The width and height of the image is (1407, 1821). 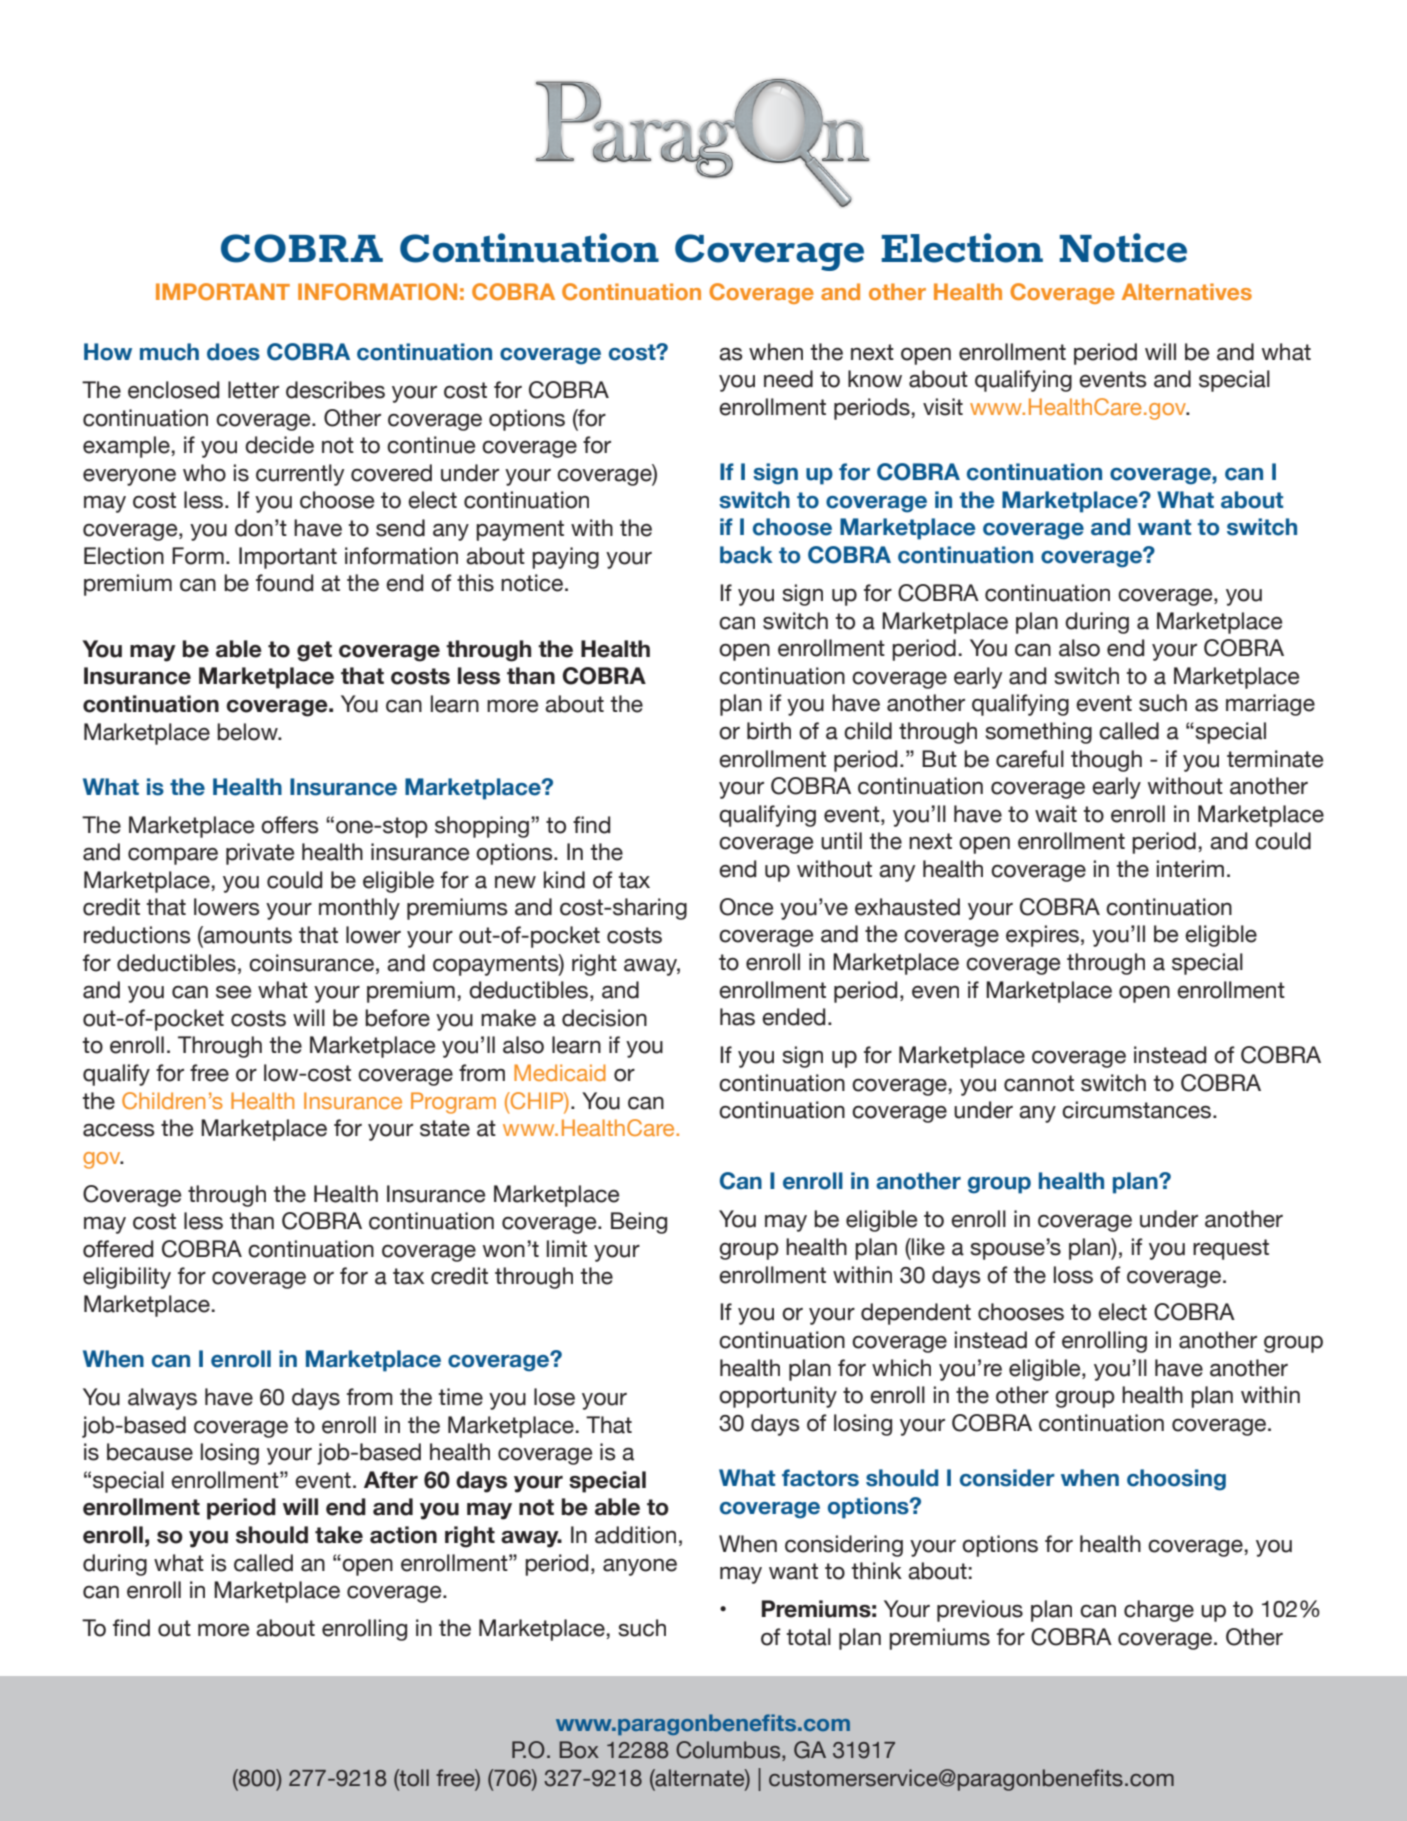 I want to click on need, so click(x=788, y=379).
